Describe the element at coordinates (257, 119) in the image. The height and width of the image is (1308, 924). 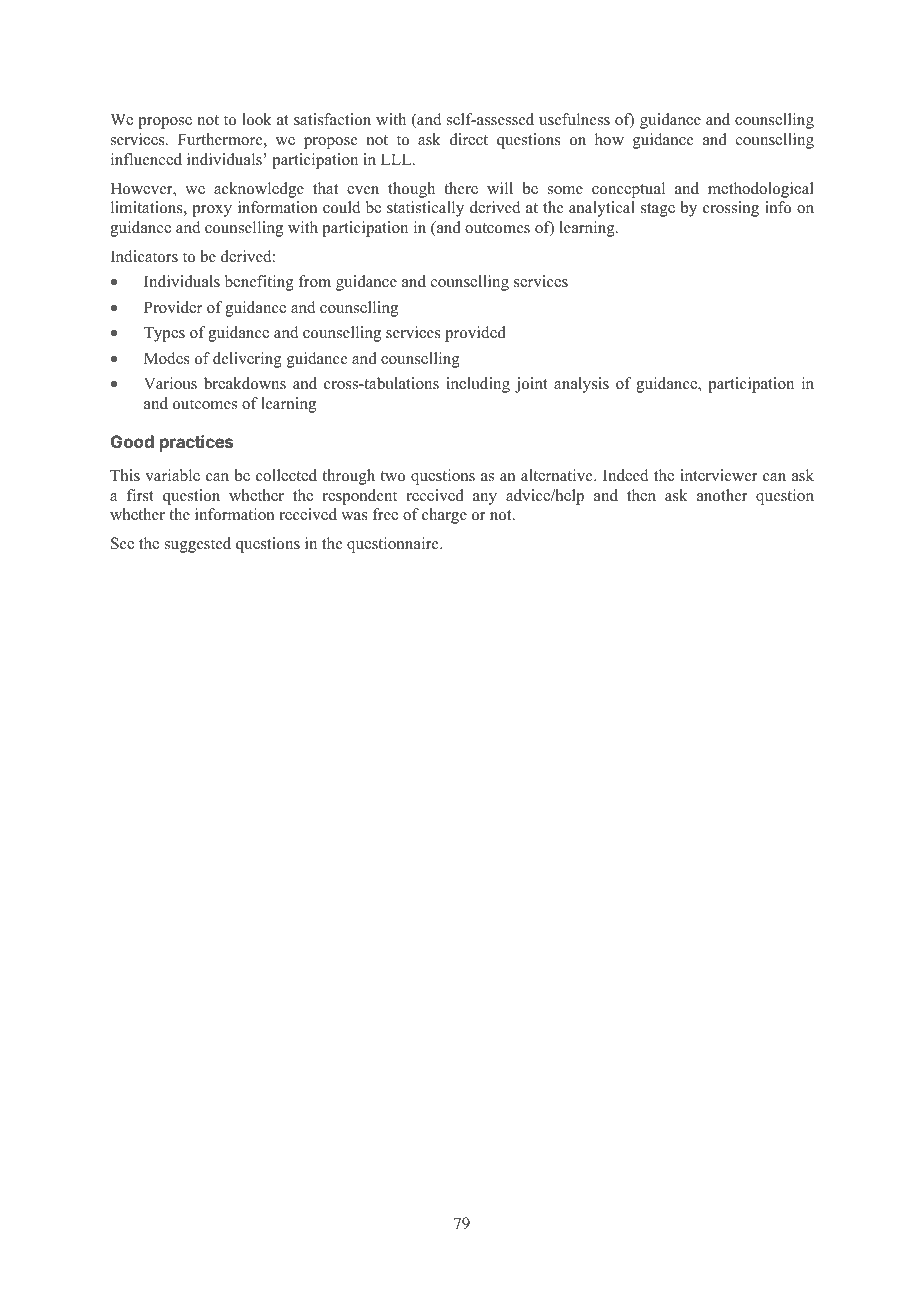
I see `look` at that location.
